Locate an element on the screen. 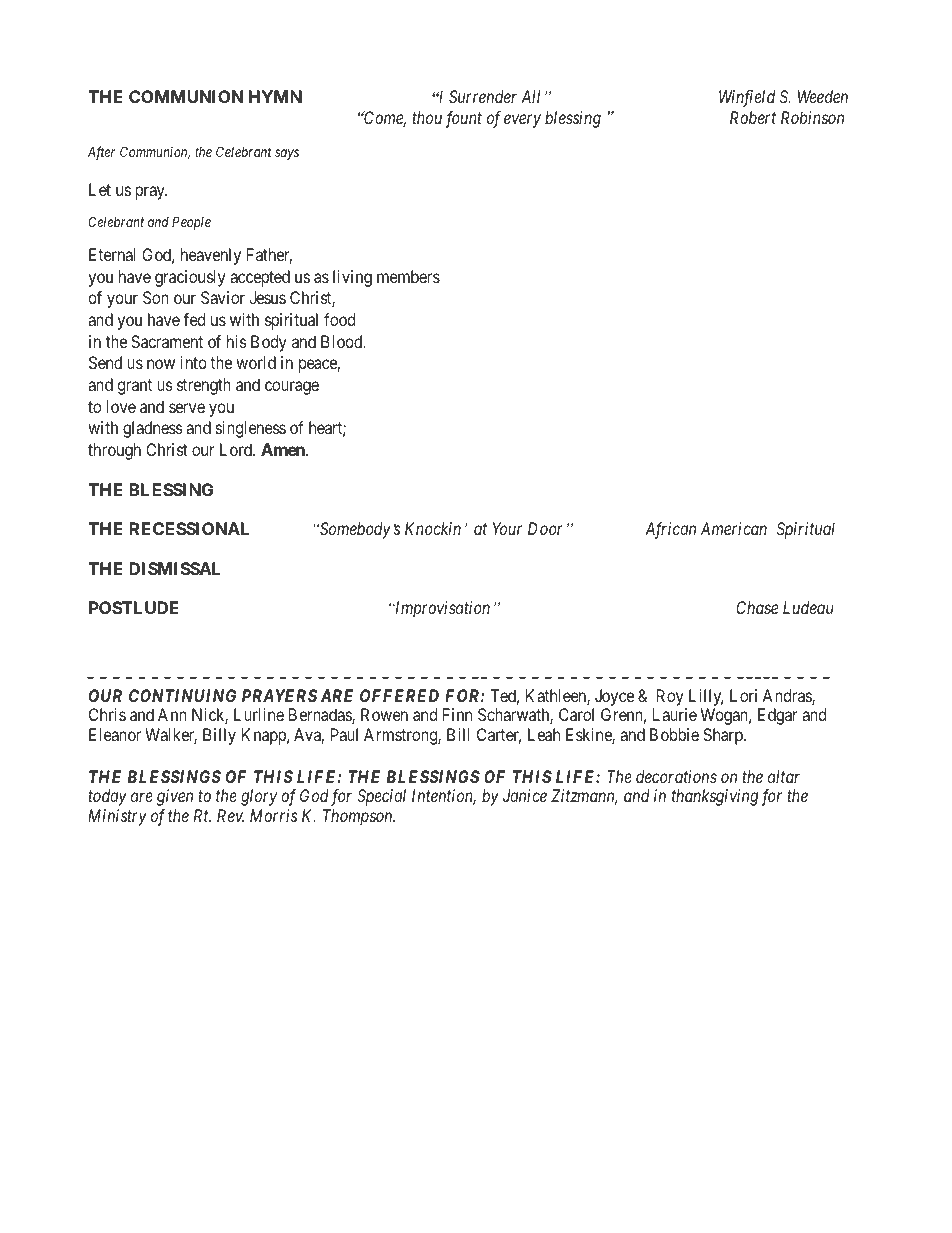 The height and width of the screenshot is (1233, 952). Knockin is located at coordinates (433, 528).
